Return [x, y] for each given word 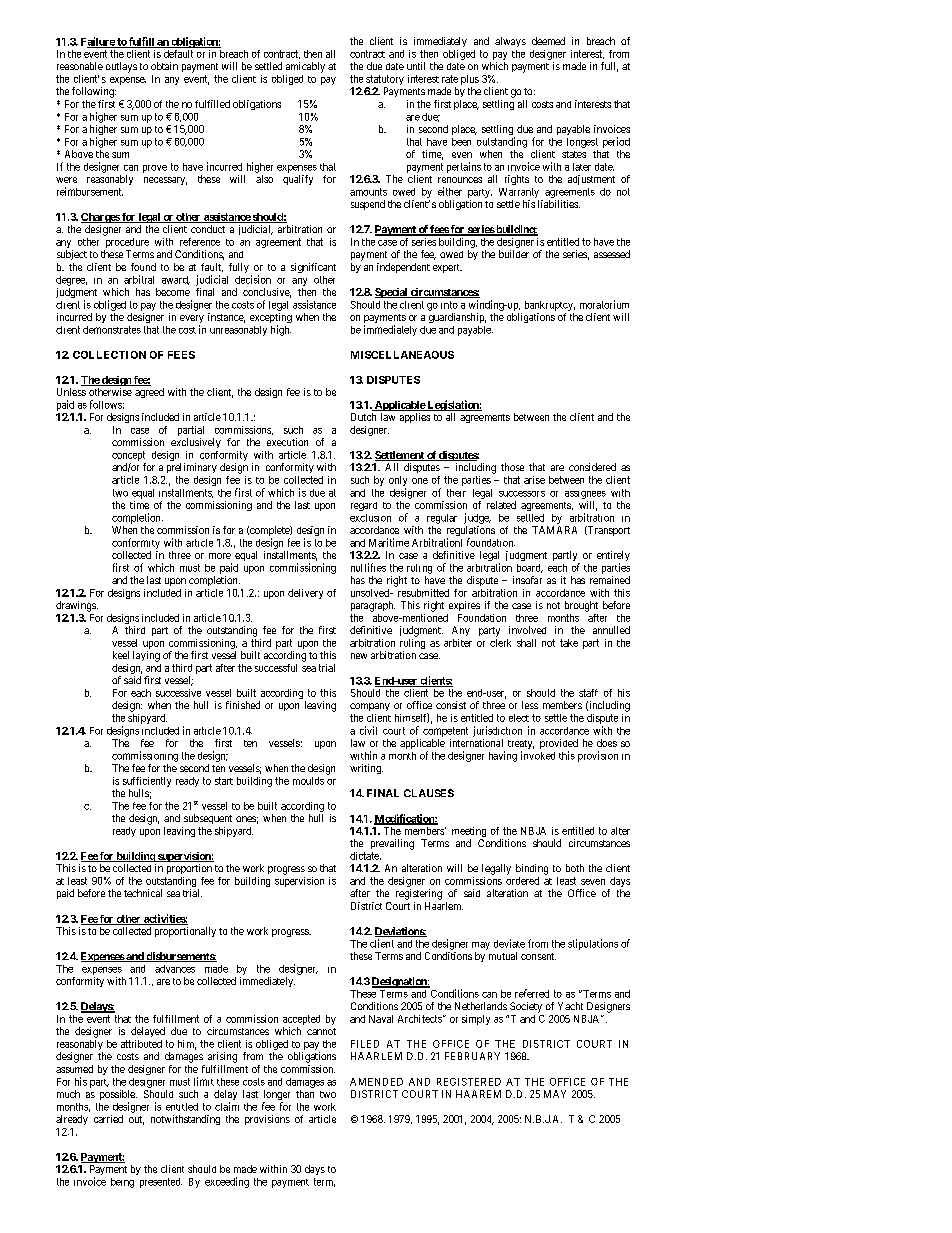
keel [121, 655]
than [305, 1094]
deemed [548, 41]
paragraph [373, 606]
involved [527, 630]
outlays [121, 67]
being [122, 1183]
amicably [305, 67]
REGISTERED [469, 1082]
